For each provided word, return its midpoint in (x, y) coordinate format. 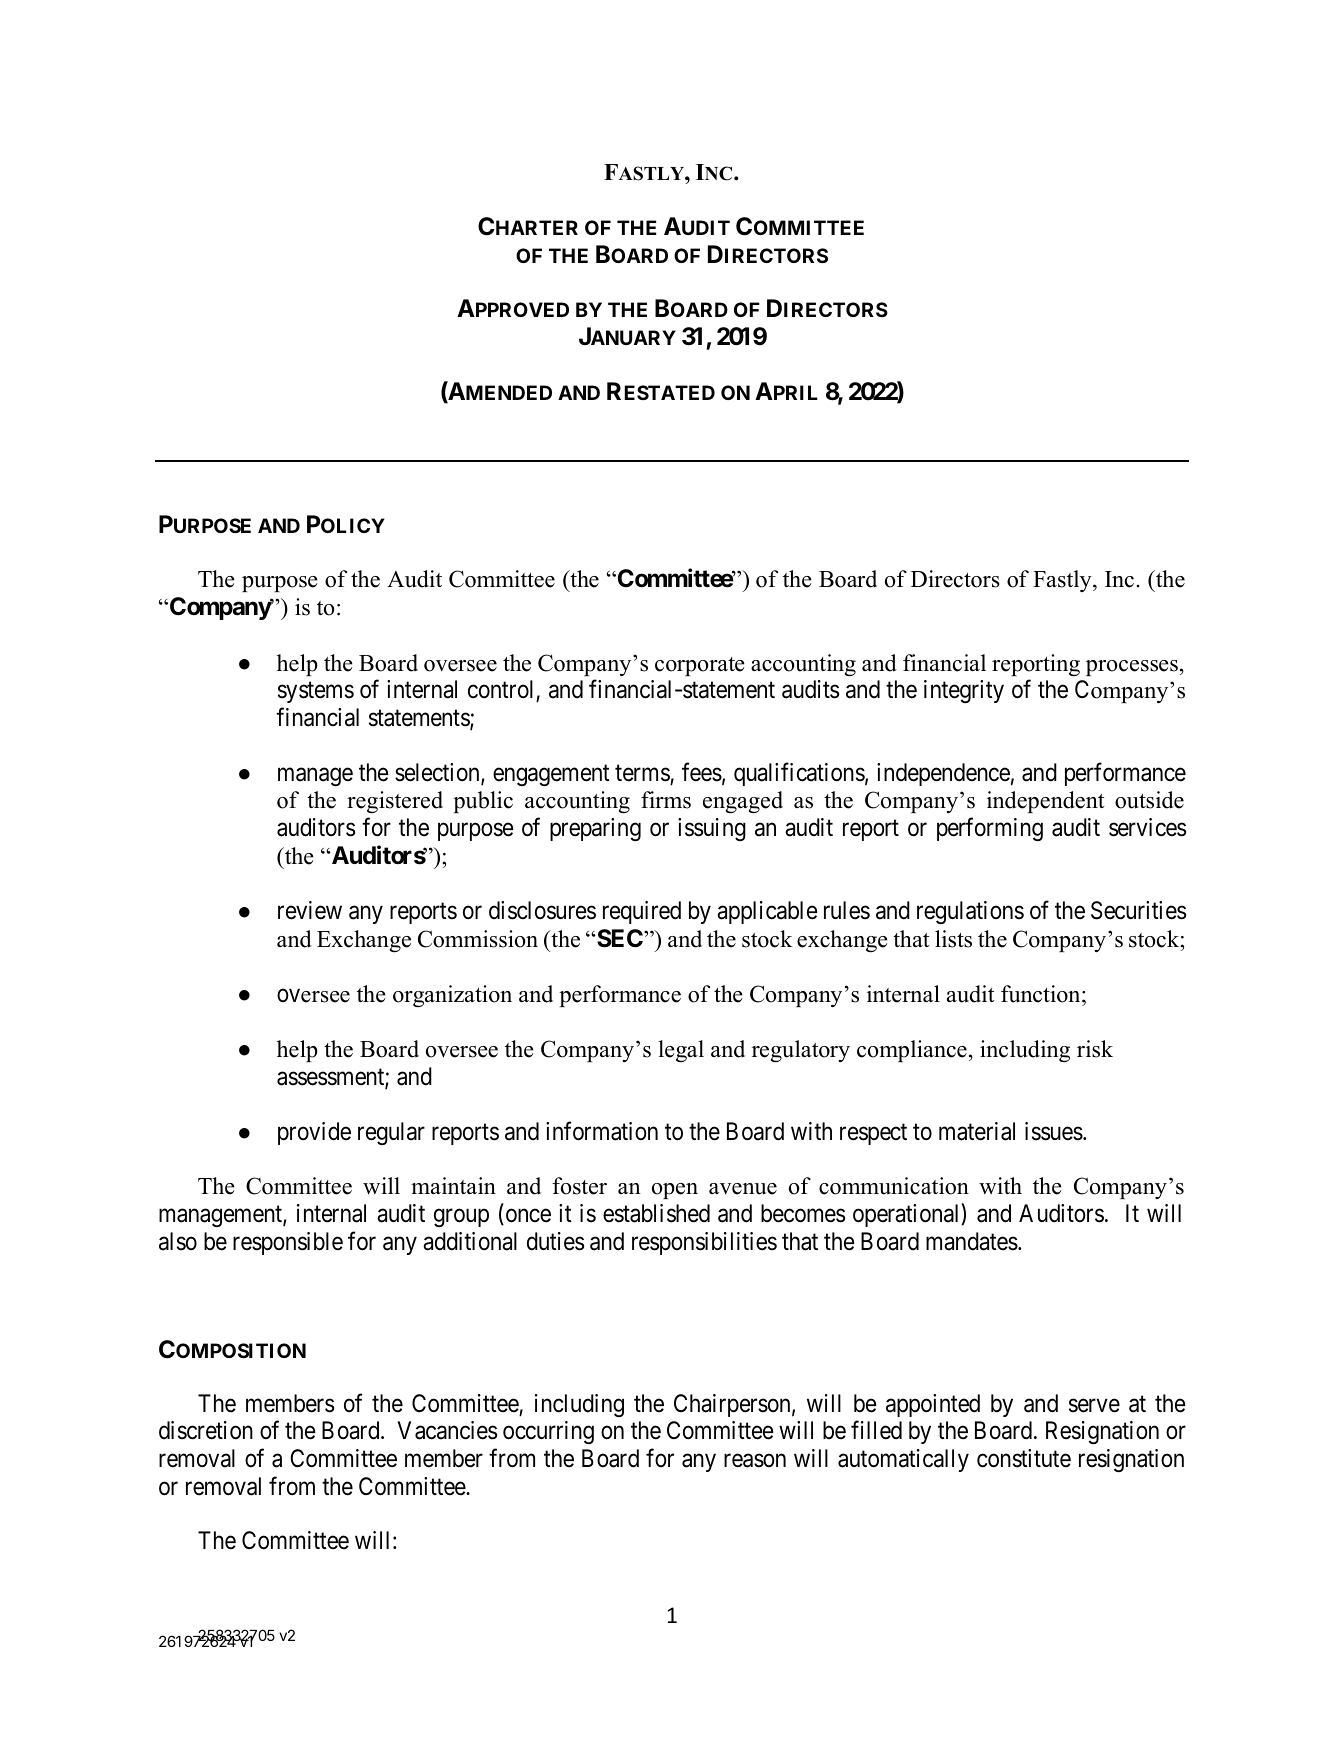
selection (438, 773)
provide (314, 1133)
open (675, 1191)
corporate (700, 666)
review (310, 910)
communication (894, 1186)
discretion (206, 1430)
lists (953, 939)
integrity (964, 691)
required (642, 912)
